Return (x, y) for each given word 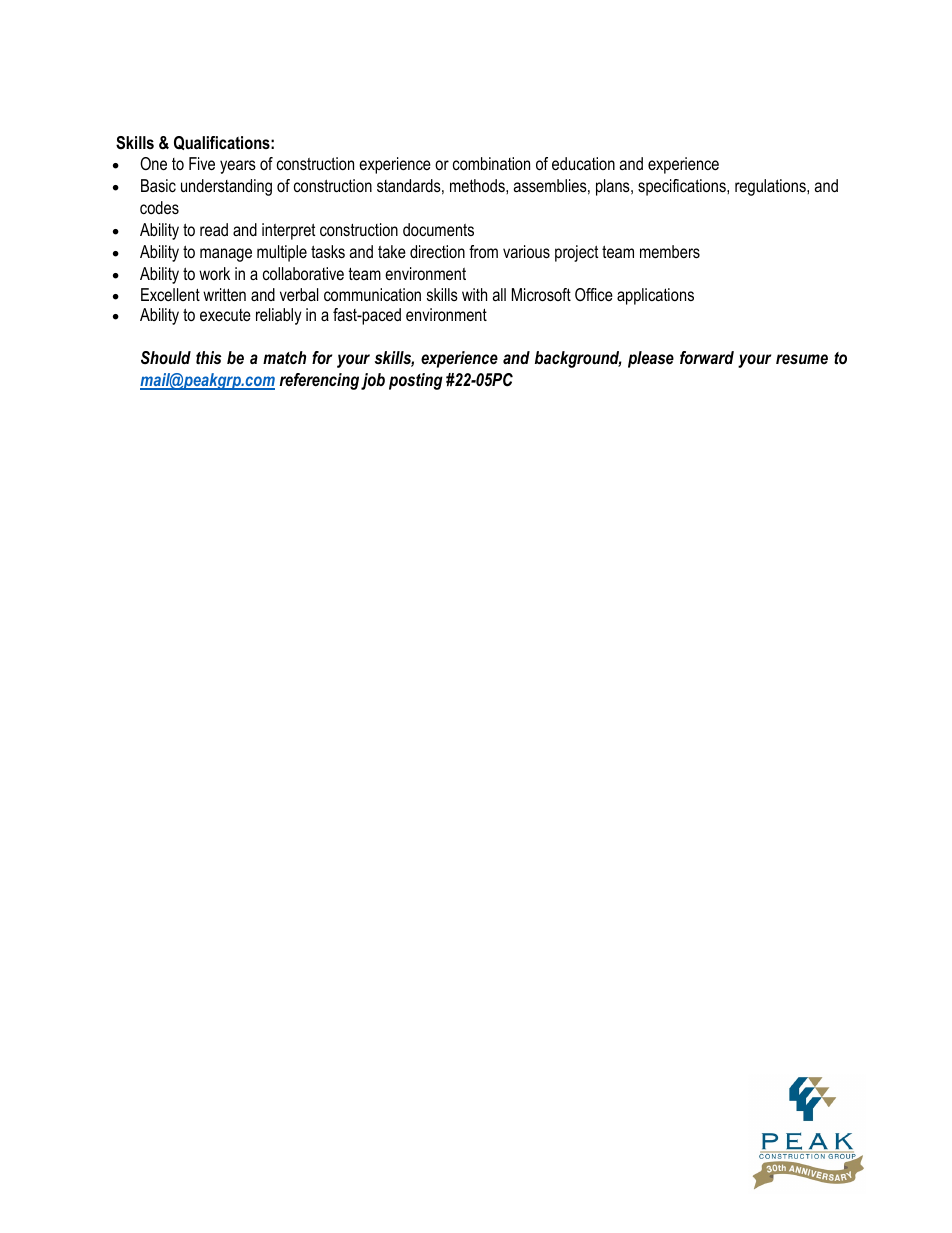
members (670, 251)
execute (225, 315)
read (214, 229)
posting (416, 381)
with (474, 294)
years (238, 167)
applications (655, 296)
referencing (319, 381)
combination (491, 163)
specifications (683, 187)
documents (438, 229)
